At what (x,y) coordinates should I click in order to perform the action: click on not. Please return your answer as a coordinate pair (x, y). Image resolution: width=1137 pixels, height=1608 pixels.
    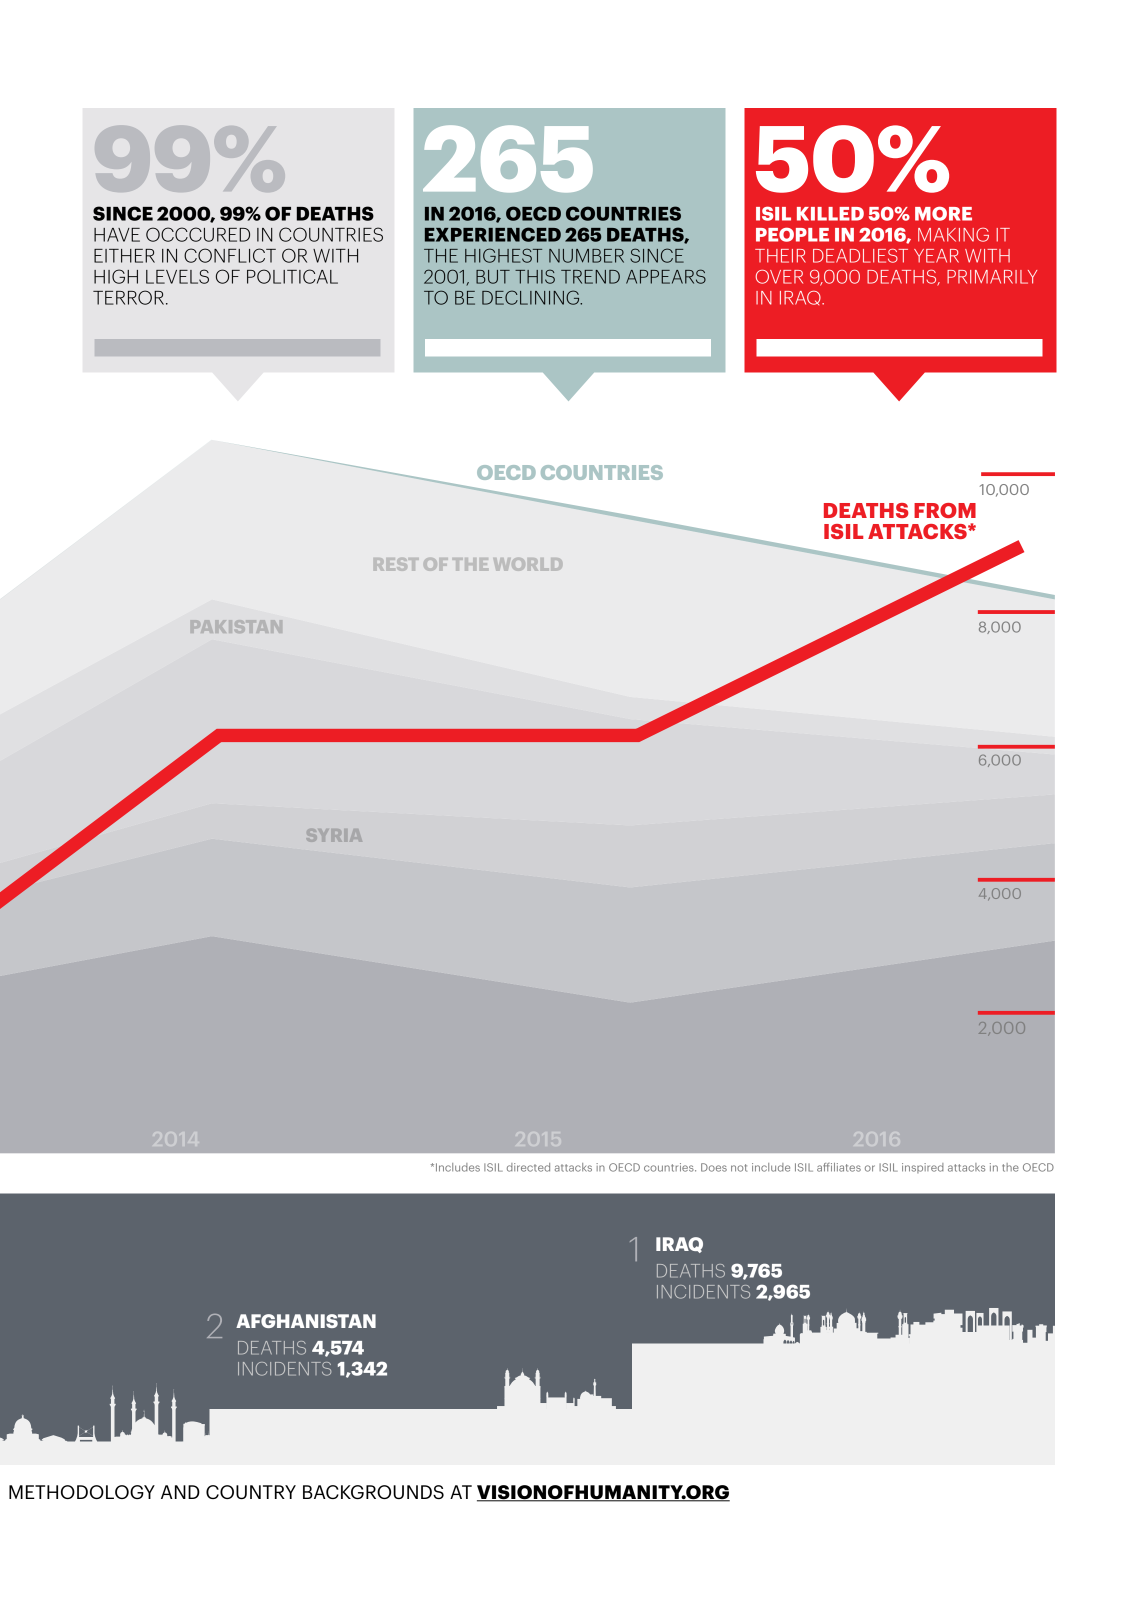
    Looking at the image, I should click on (739, 1168).
